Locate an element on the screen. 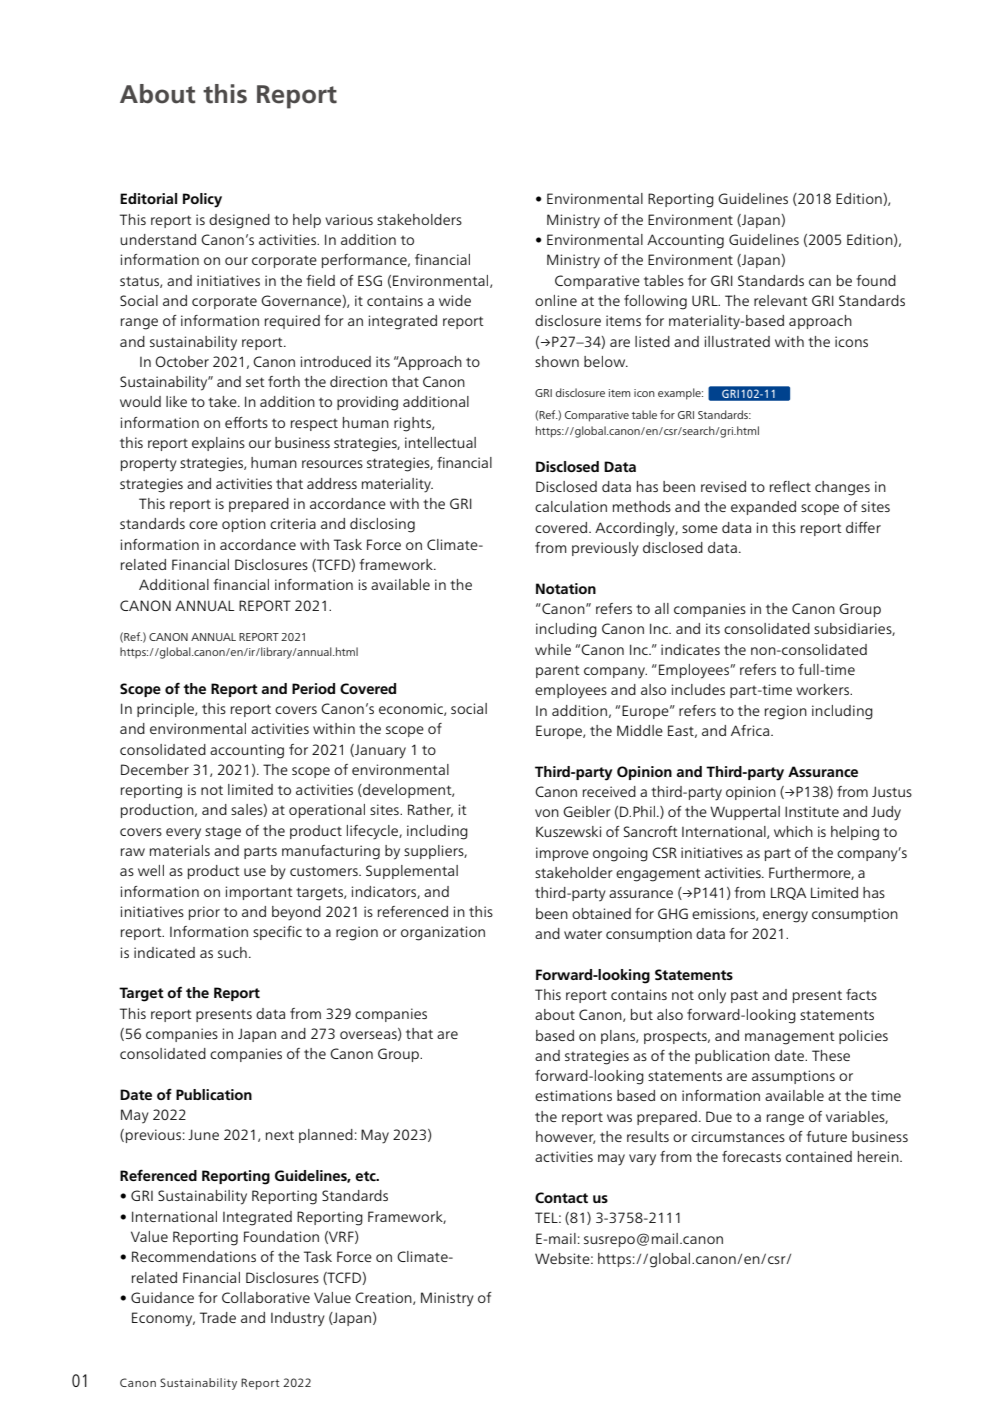 The height and width of the screenshot is (1425, 1008). energy is located at coordinates (785, 917).
